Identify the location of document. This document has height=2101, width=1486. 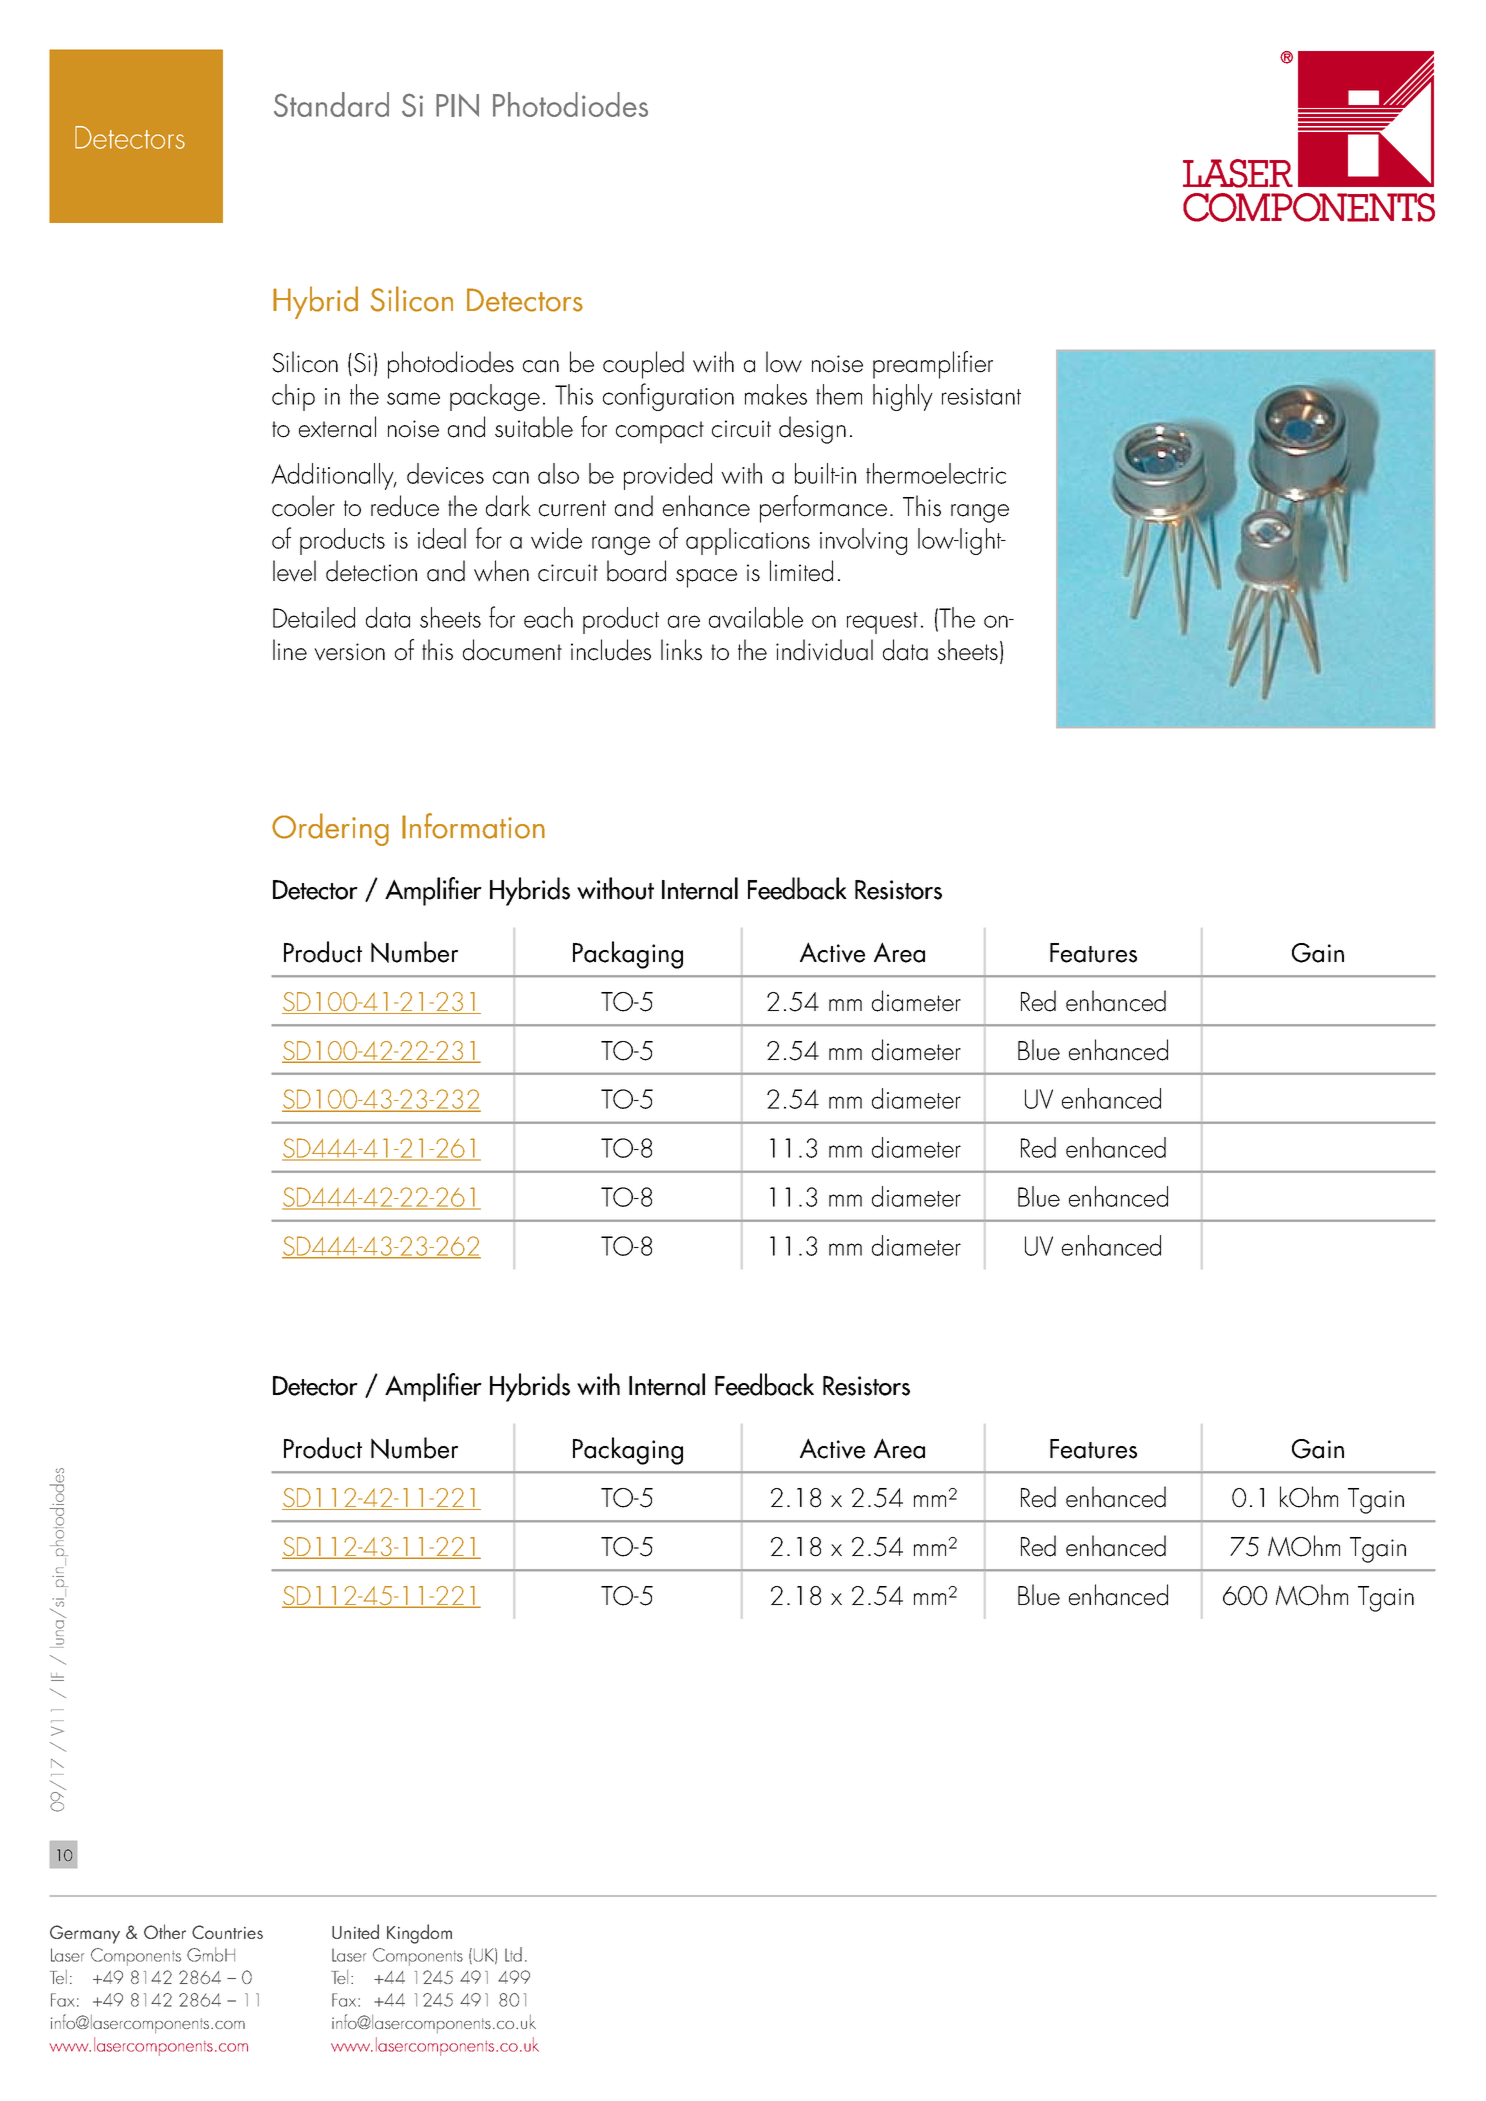
(512, 650).
